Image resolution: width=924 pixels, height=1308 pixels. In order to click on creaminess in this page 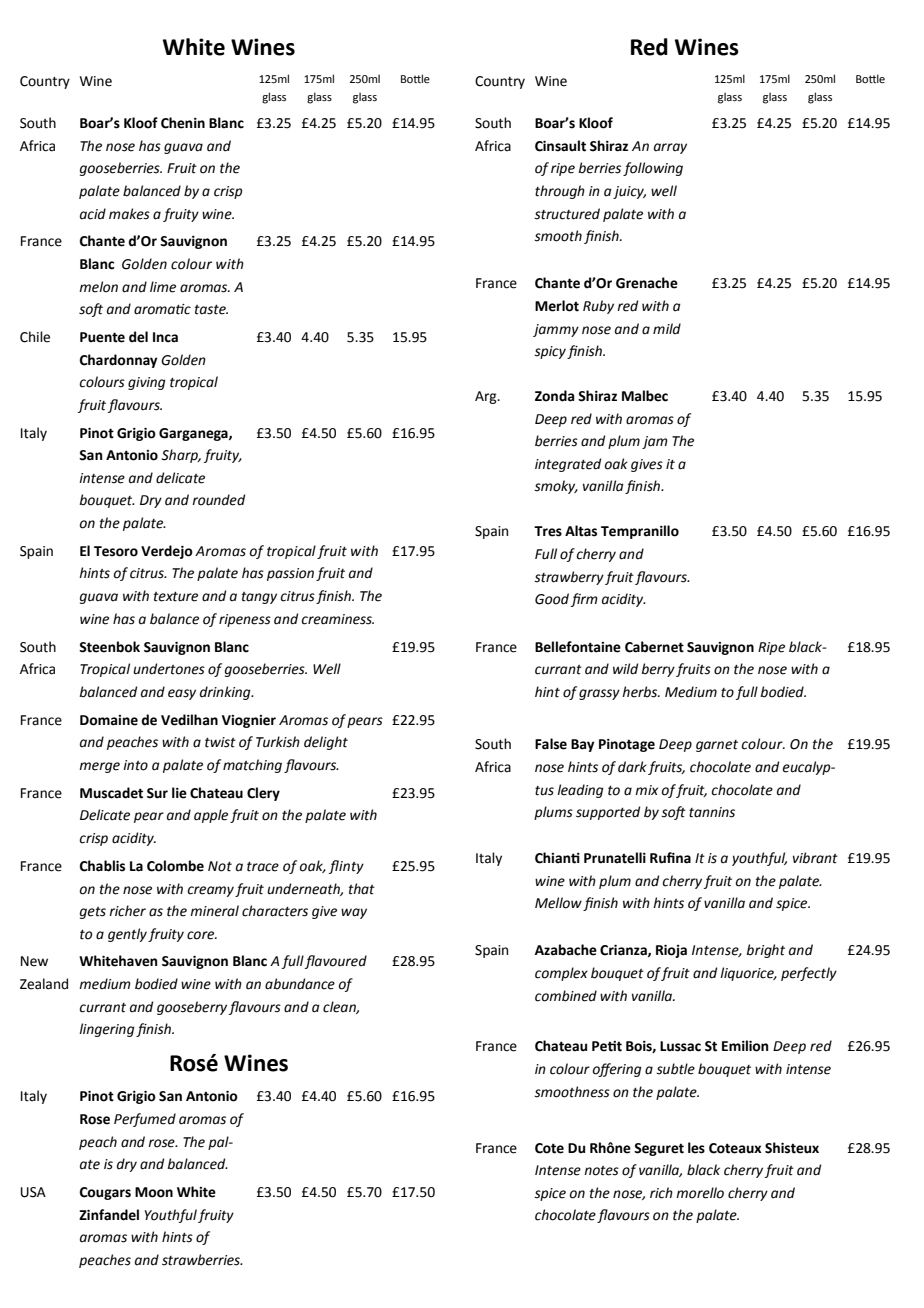, I will do `click(337, 619)`.
